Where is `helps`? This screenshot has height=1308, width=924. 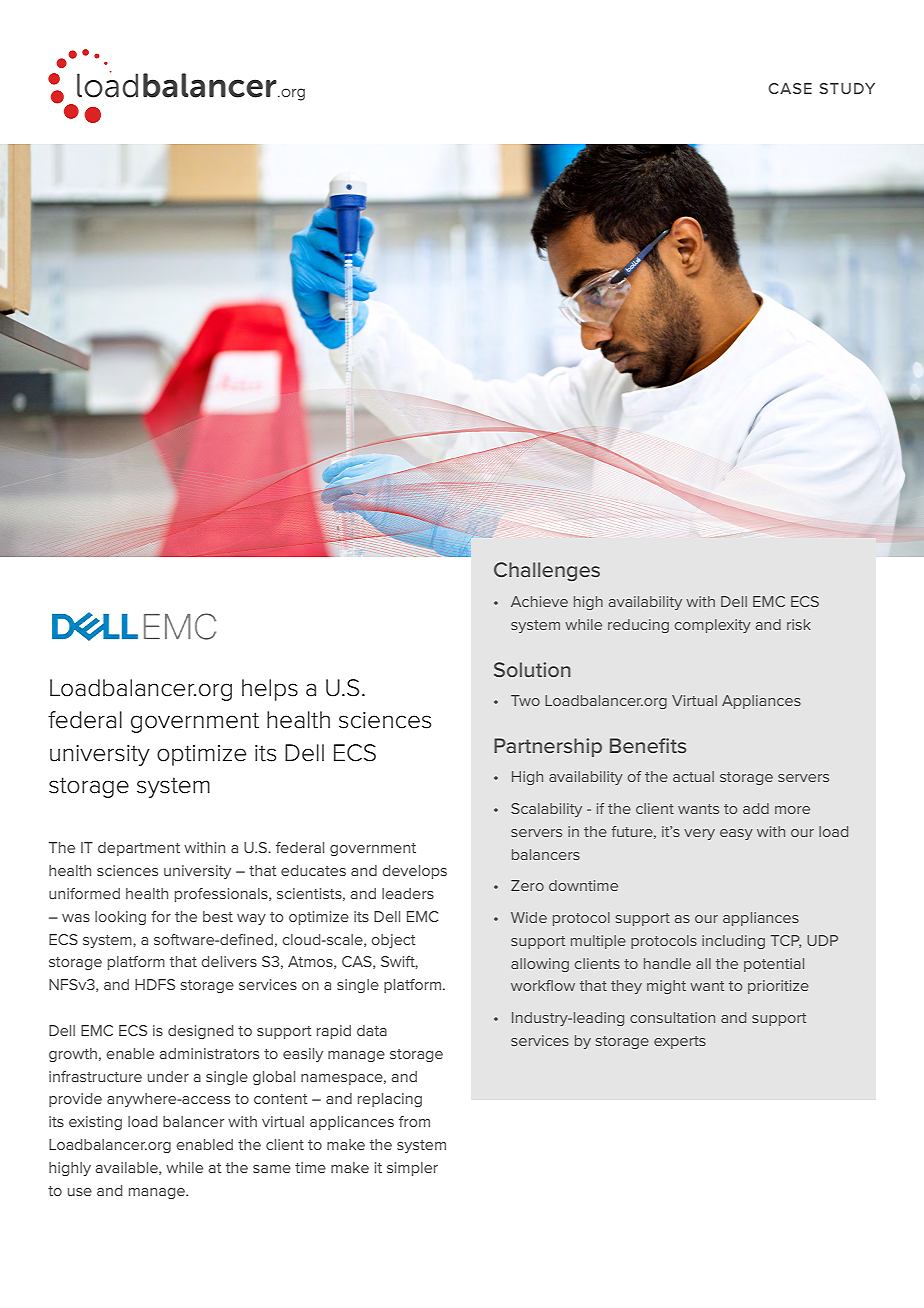
helps is located at coordinates (270, 690).
